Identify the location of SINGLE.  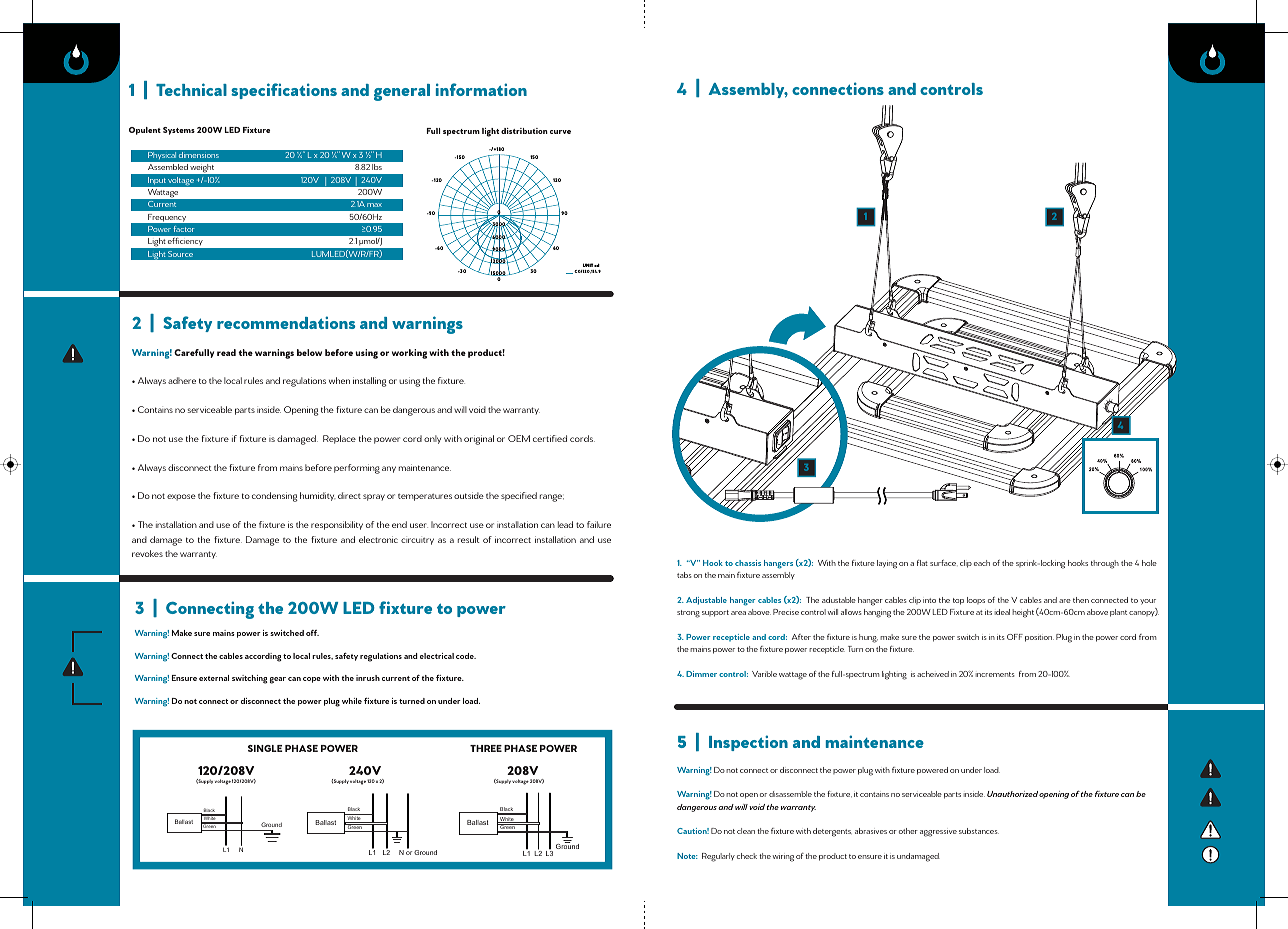
(265, 748).
